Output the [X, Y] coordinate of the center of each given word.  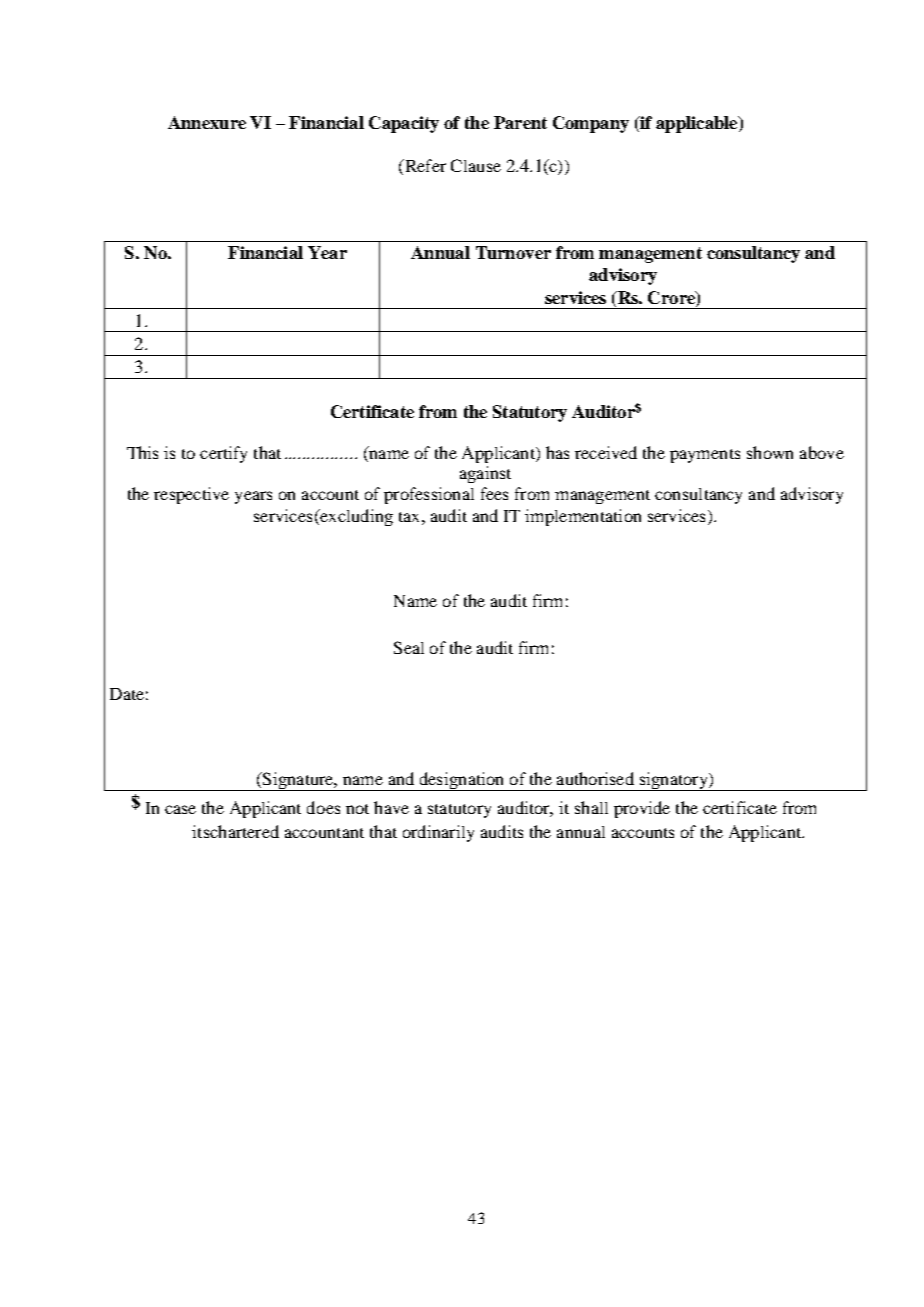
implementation [583, 517]
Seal [409, 647]
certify [223, 454]
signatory [673, 781]
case [180, 809]
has [557, 452]
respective [191, 495]
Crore [672, 297]
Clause [476, 165]
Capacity [404, 124]
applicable [698, 124]
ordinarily [438, 833]
